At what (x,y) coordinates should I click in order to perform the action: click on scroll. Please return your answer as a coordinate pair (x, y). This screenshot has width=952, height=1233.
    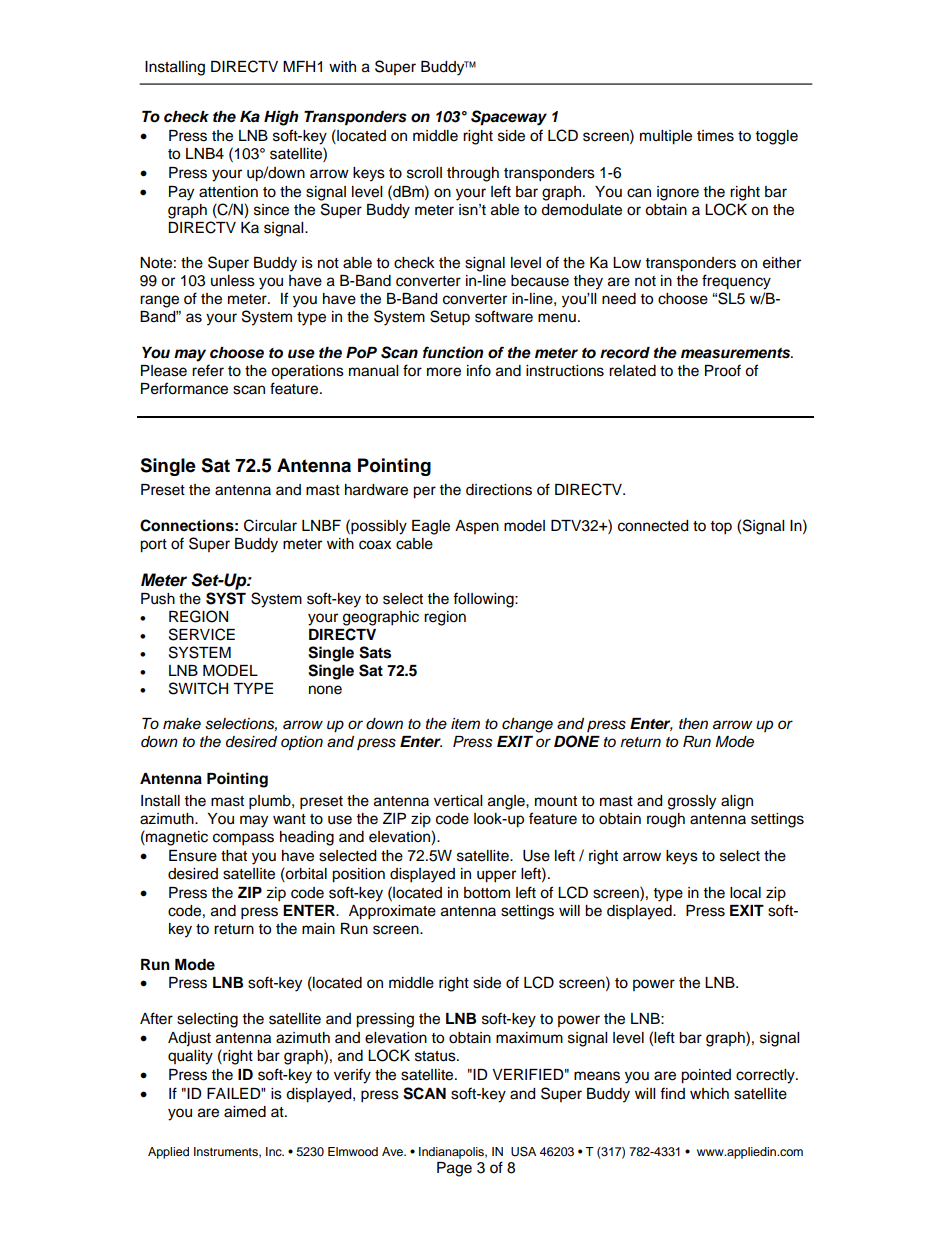
    Looking at the image, I should click on (424, 173).
